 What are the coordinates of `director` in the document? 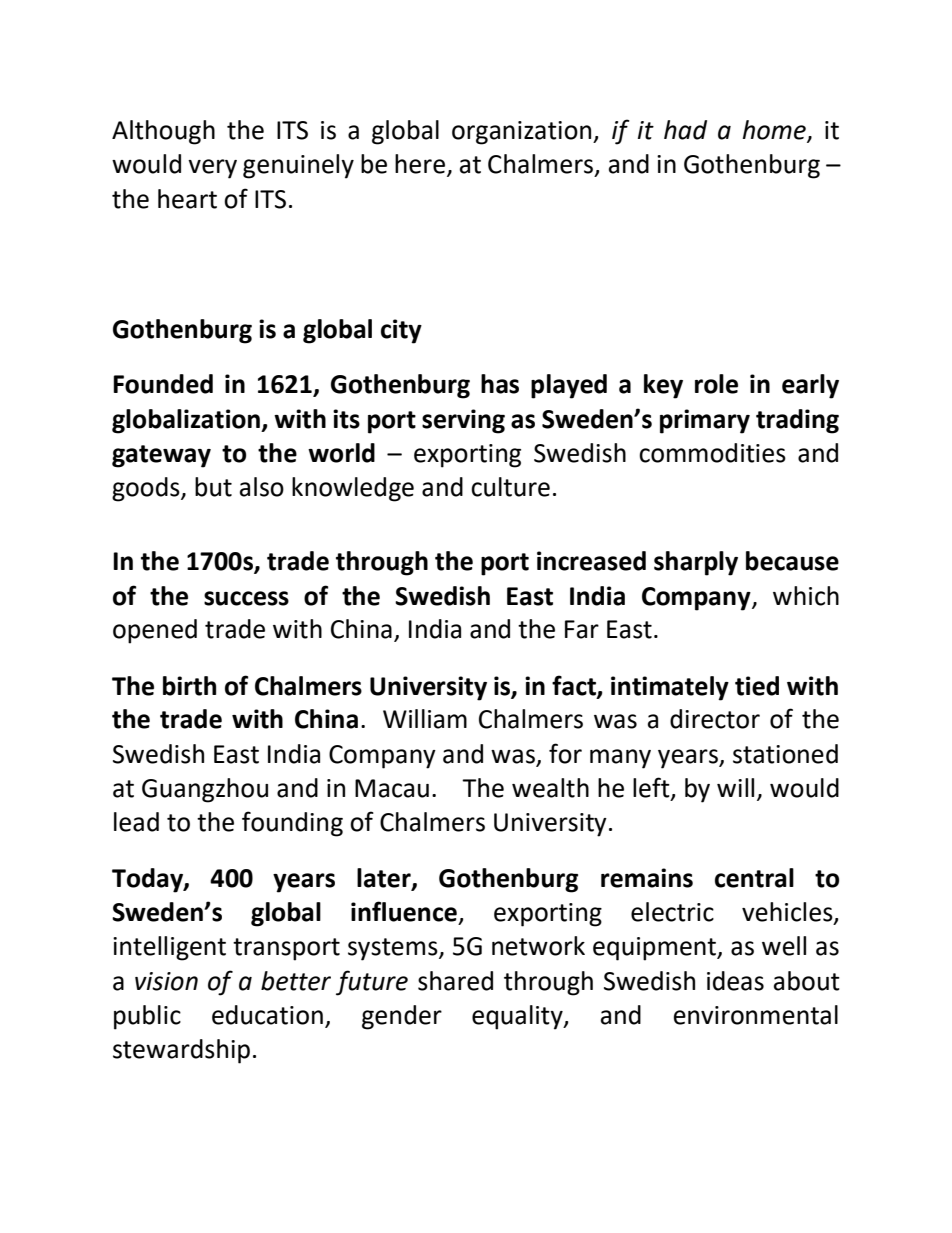 It's located at (715, 719).
